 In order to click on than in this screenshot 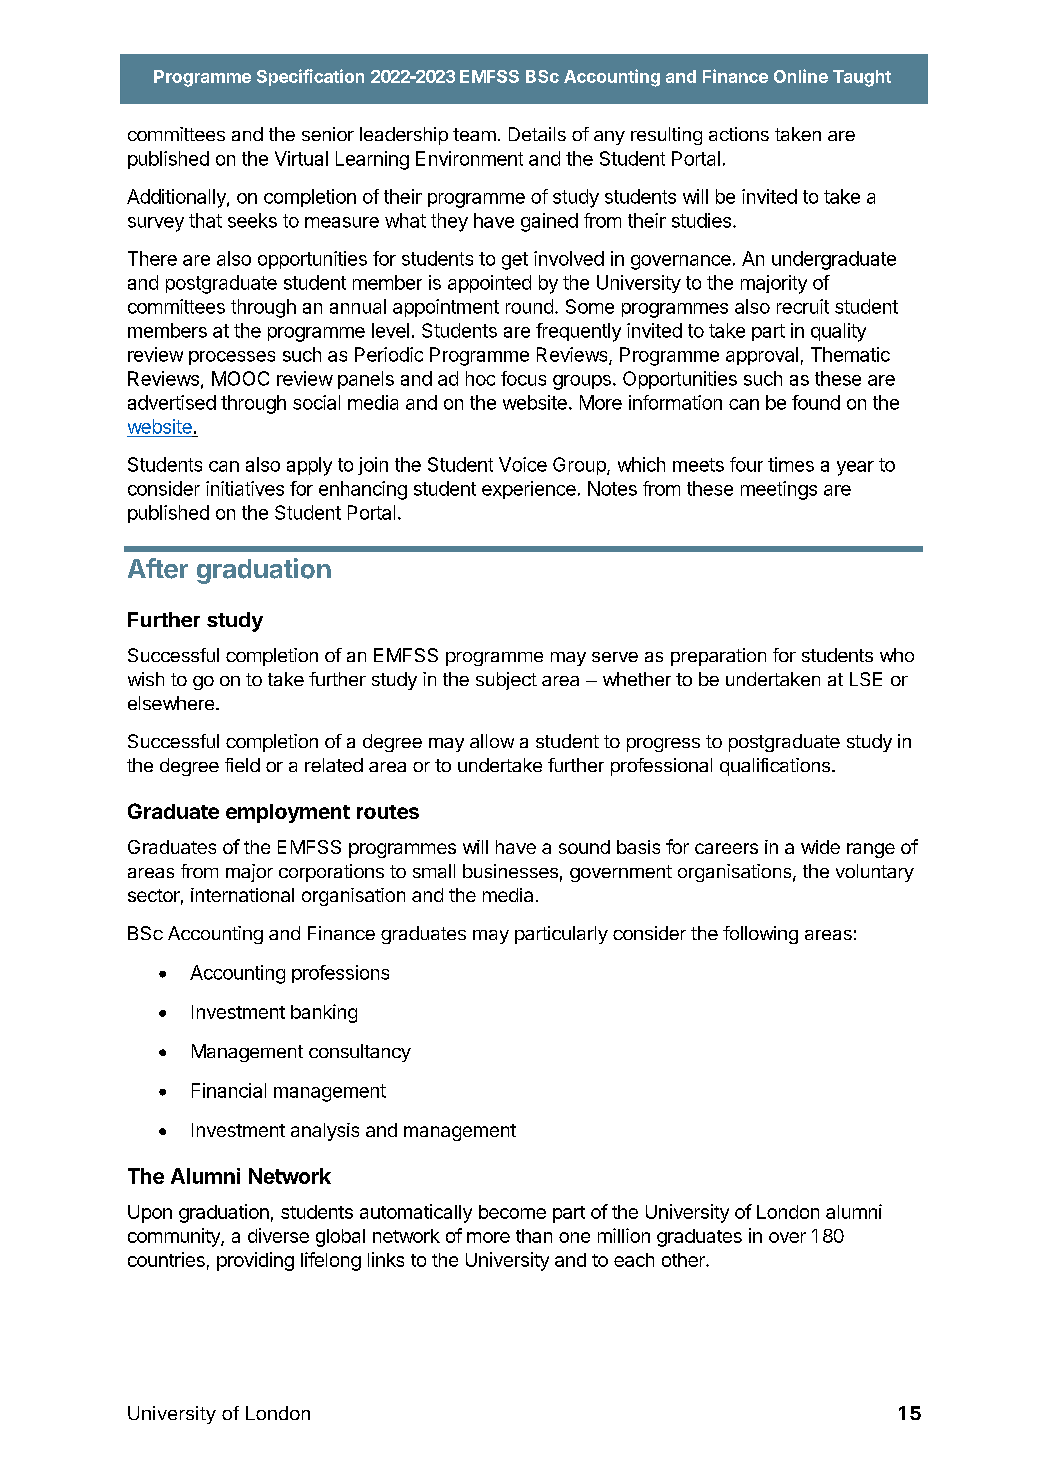, I will do `click(534, 1236)`.
